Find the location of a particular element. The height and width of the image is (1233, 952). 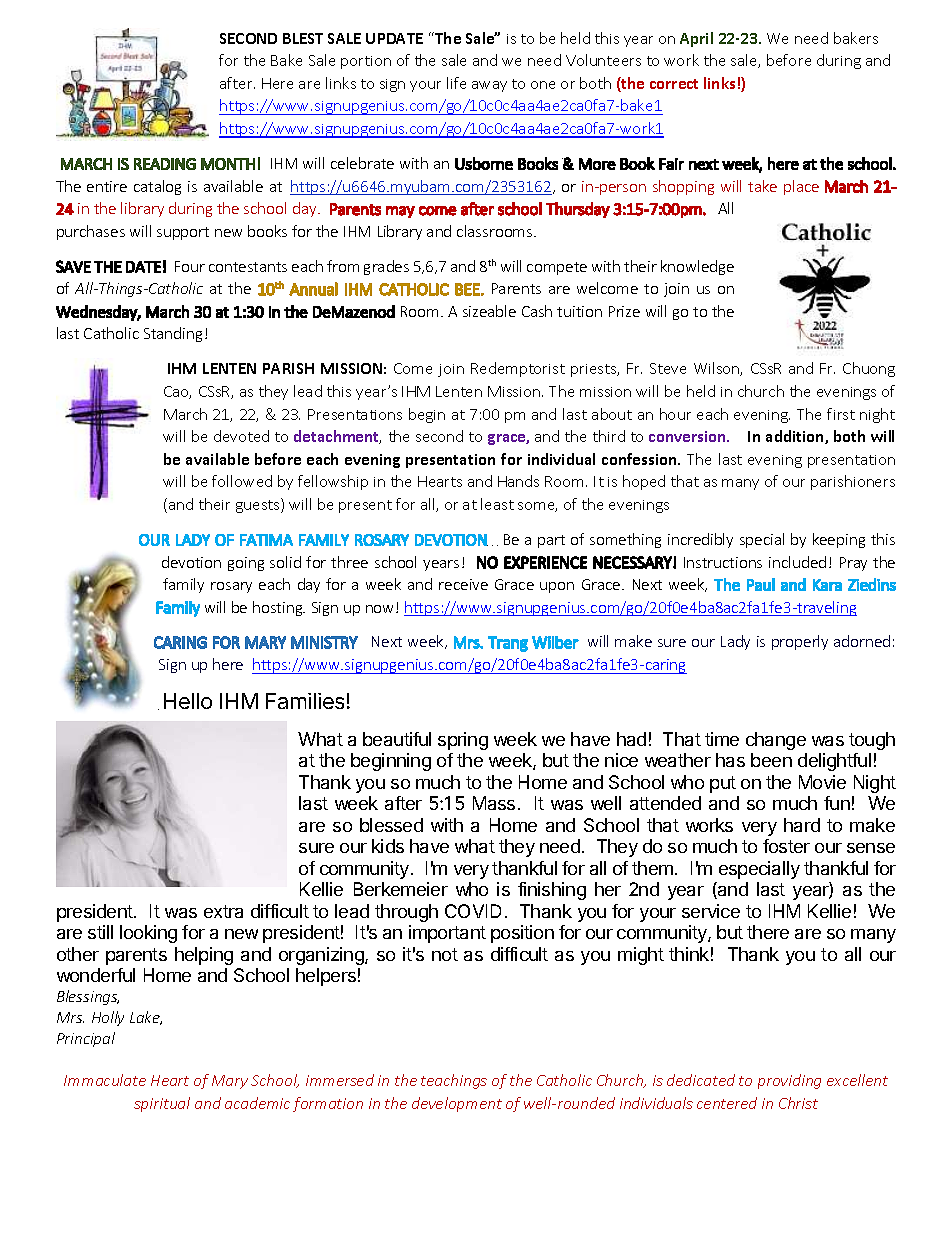

Hands is located at coordinates (518, 481).
